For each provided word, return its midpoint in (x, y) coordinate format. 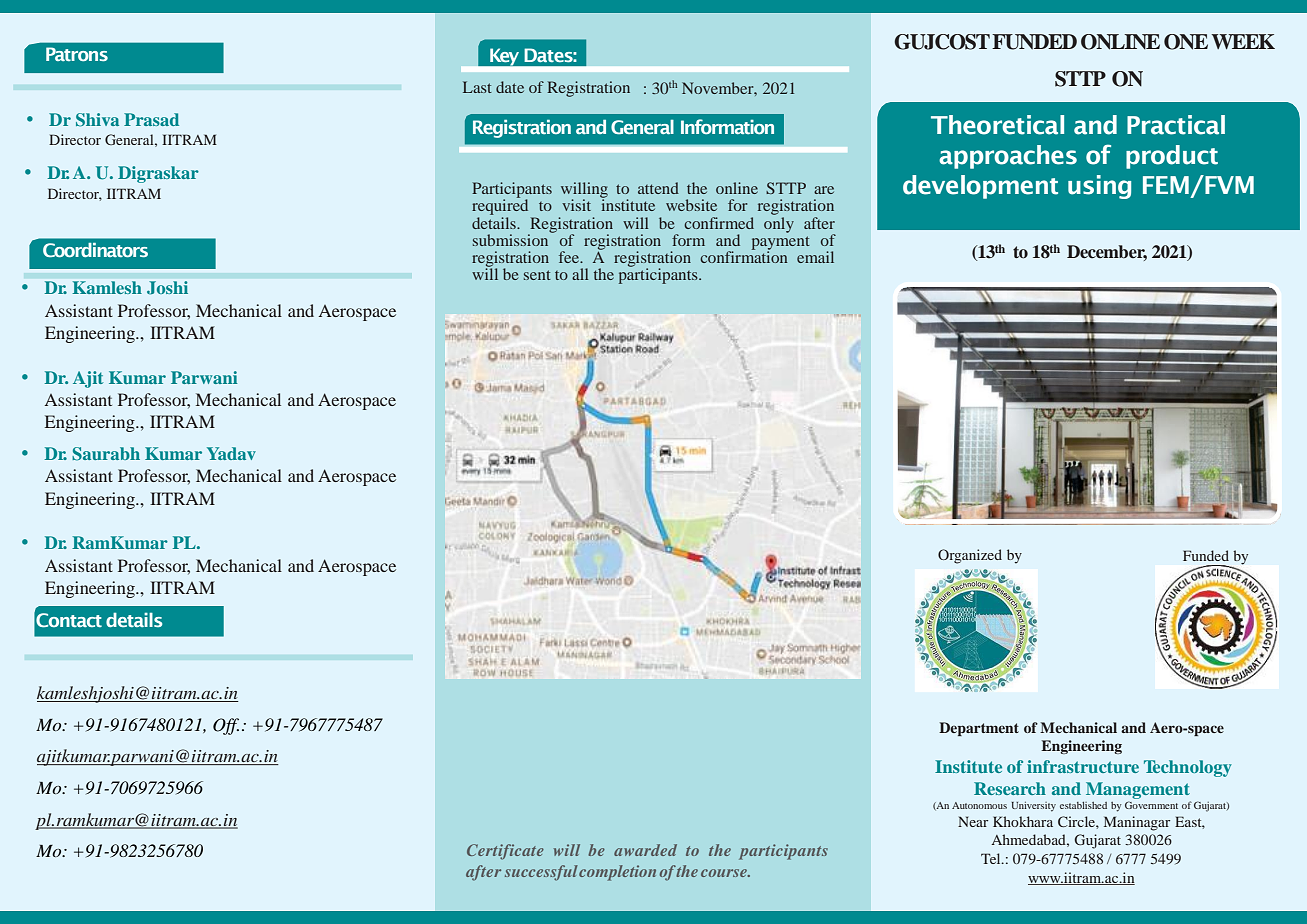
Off (226, 726)
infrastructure (1083, 766)
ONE (1186, 42)
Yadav (231, 453)
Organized (970, 556)
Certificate (505, 852)
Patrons (77, 54)
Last (477, 87)
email (815, 257)
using (1099, 187)
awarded (645, 850)
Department (979, 729)
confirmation (744, 256)
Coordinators (95, 250)
